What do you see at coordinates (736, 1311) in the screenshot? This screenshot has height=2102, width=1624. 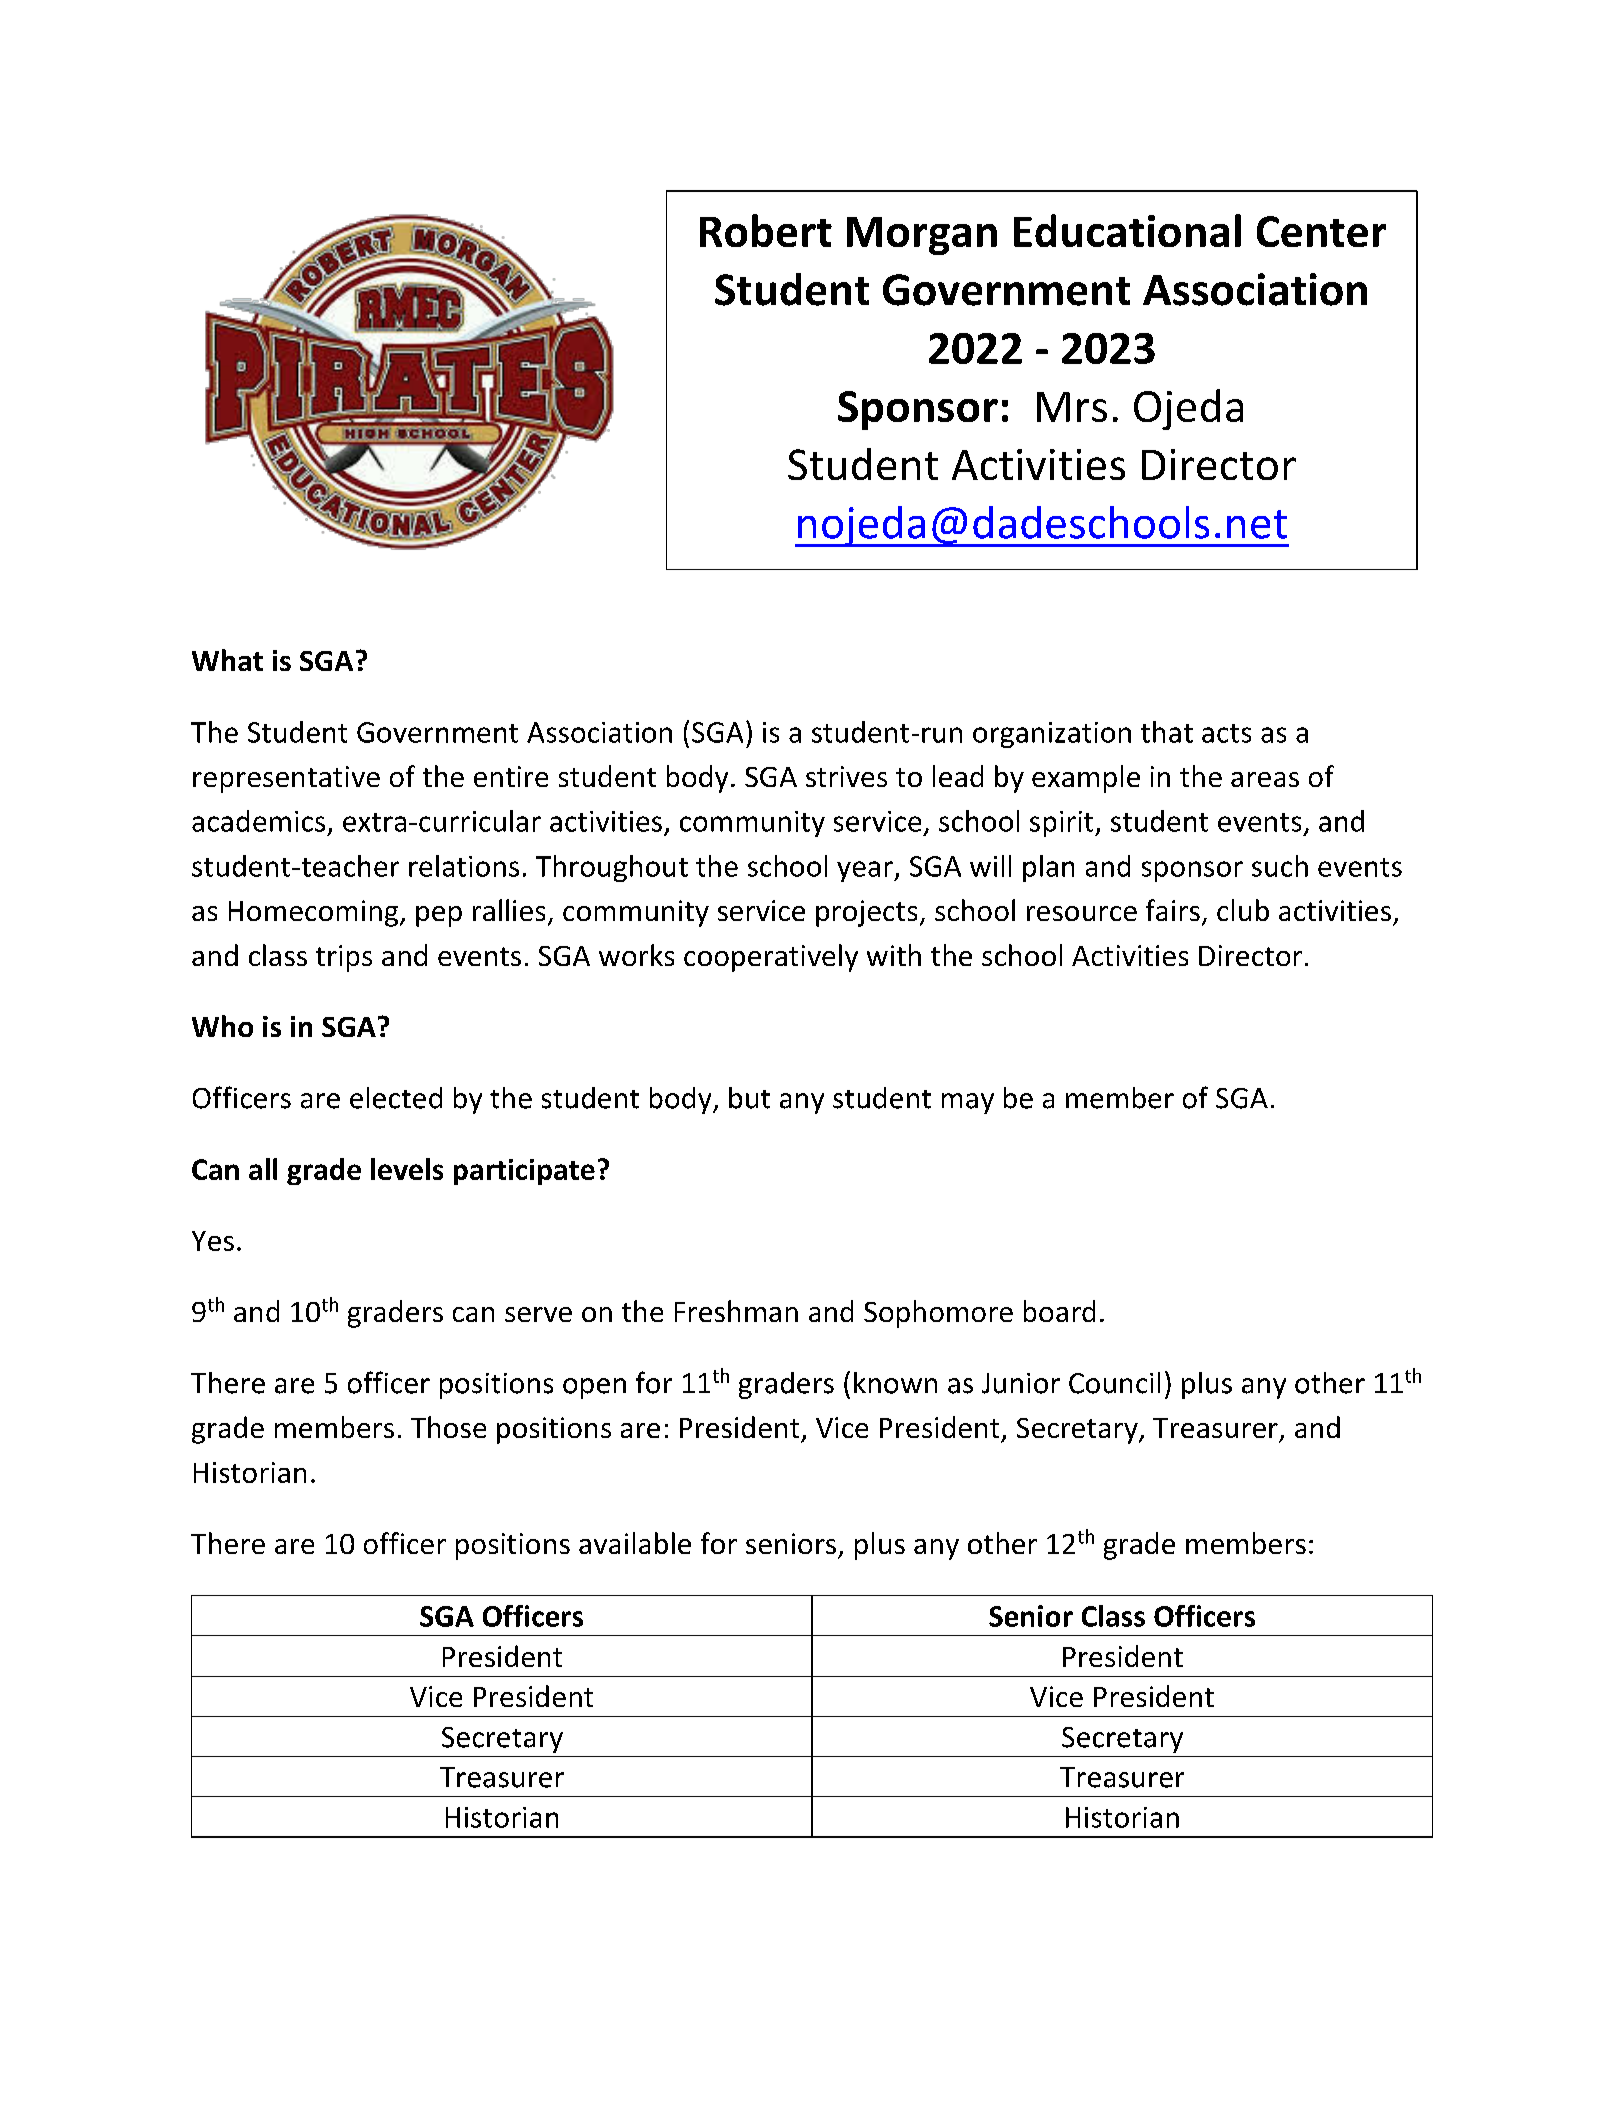 I see `Freshman` at bounding box center [736, 1311].
